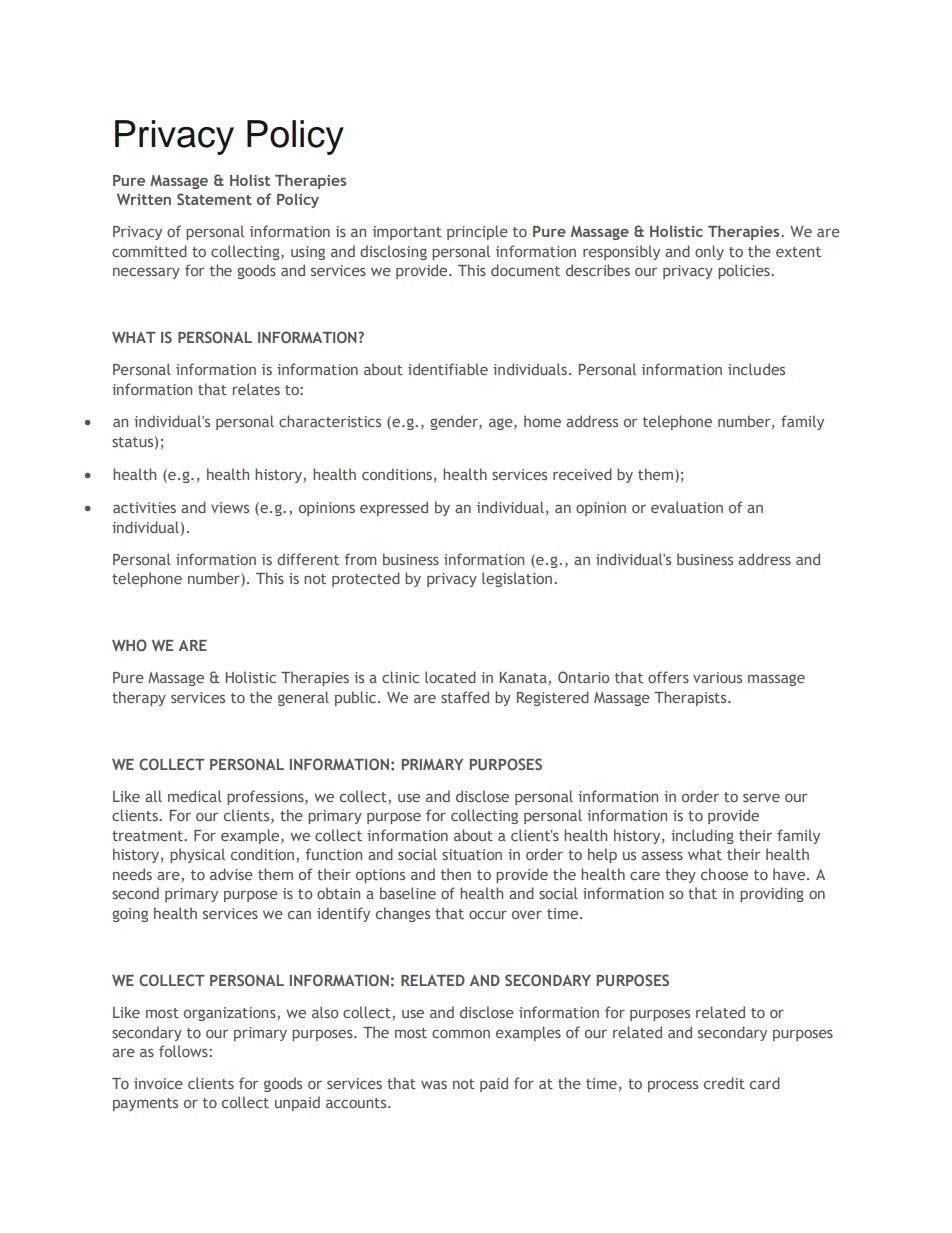  Describe the element at coordinates (709, 252) in the screenshot. I see `only` at that location.
